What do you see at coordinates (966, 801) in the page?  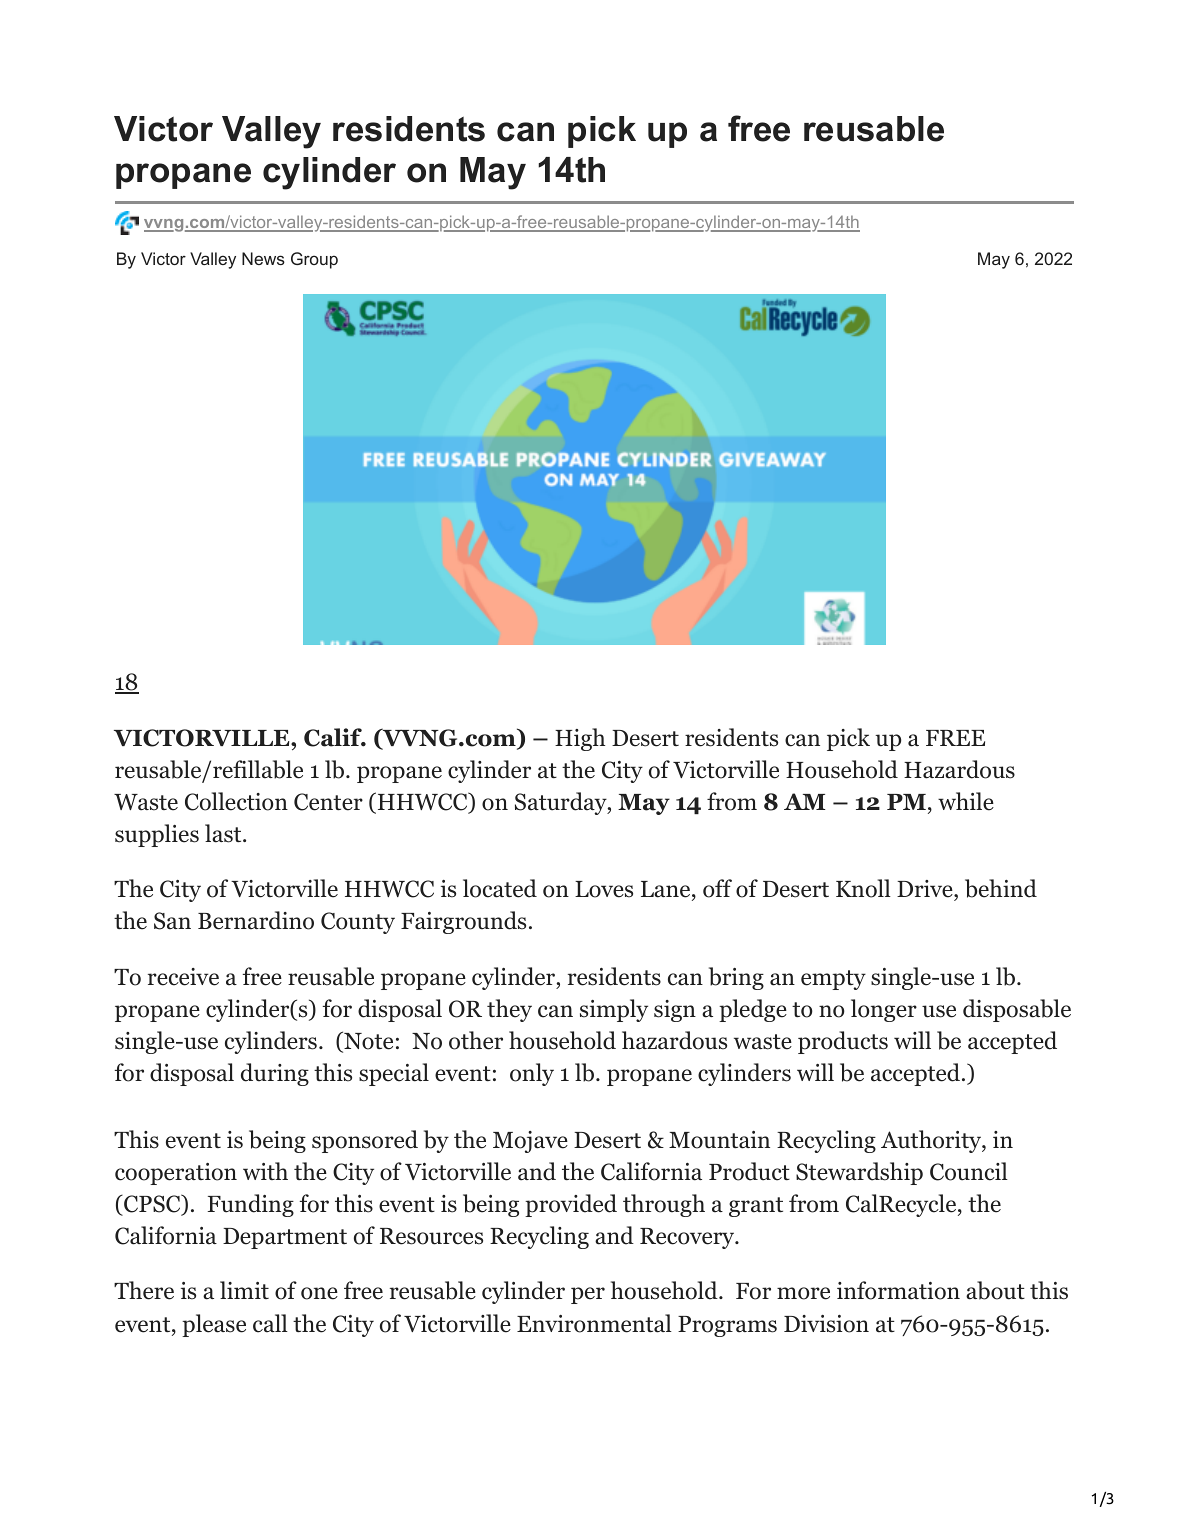 I see `while` at bounding box center [966, 801].
